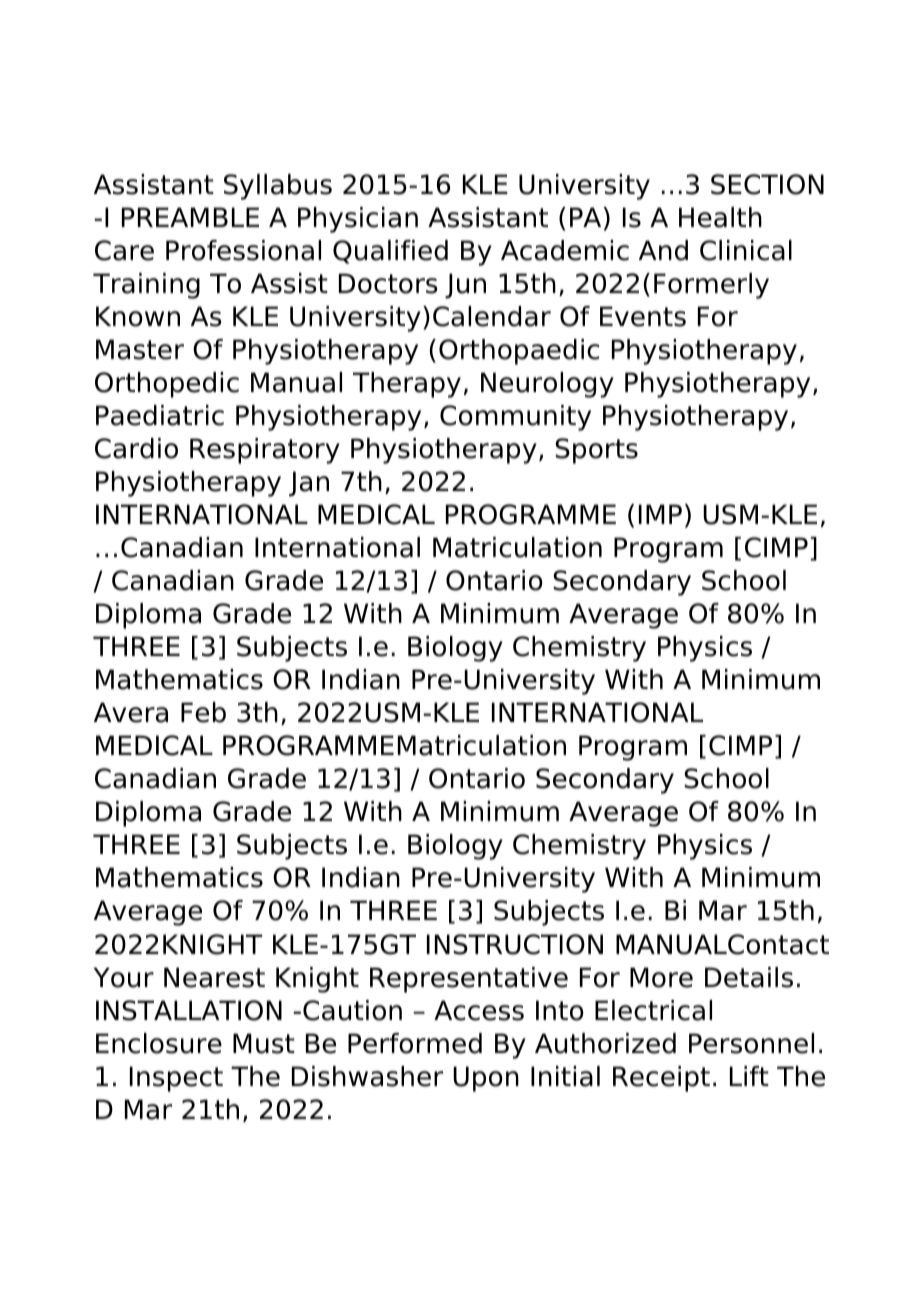 This document has height=1311, width=924. I want to click on Nearest, so click(214, 977).
